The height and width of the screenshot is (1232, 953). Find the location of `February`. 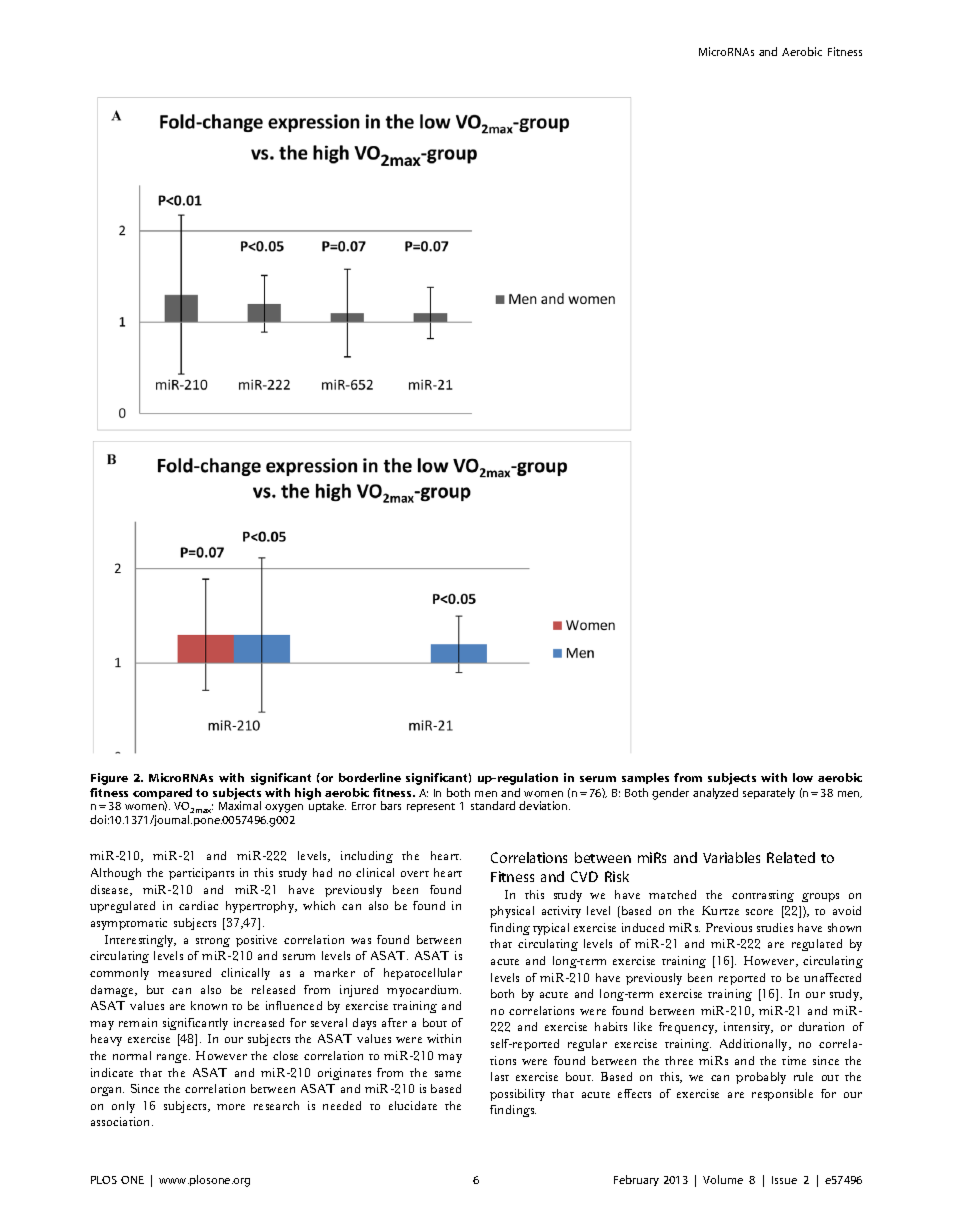

February is located at coordinates (636, 1180).
